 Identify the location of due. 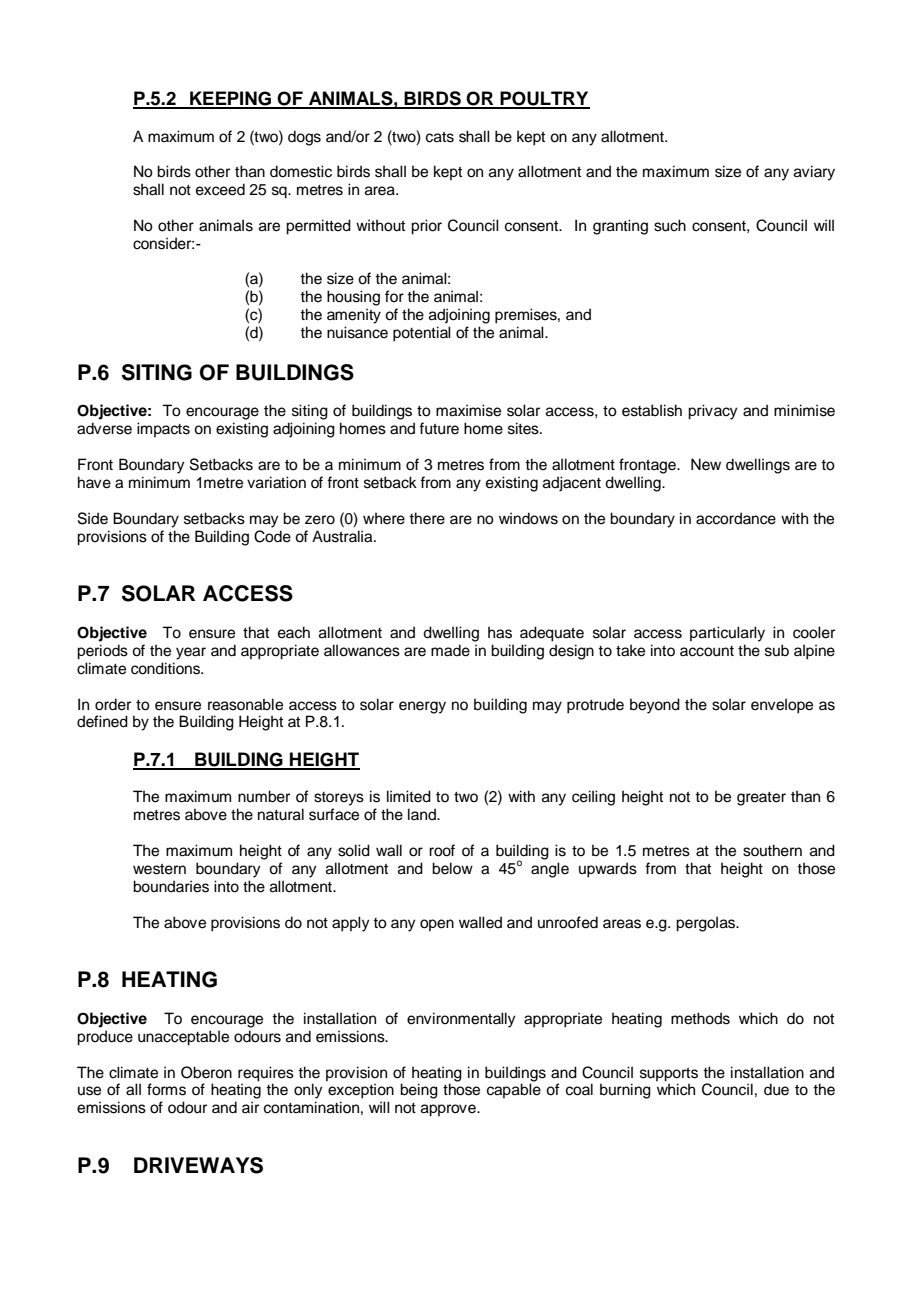
(776, 1089).
